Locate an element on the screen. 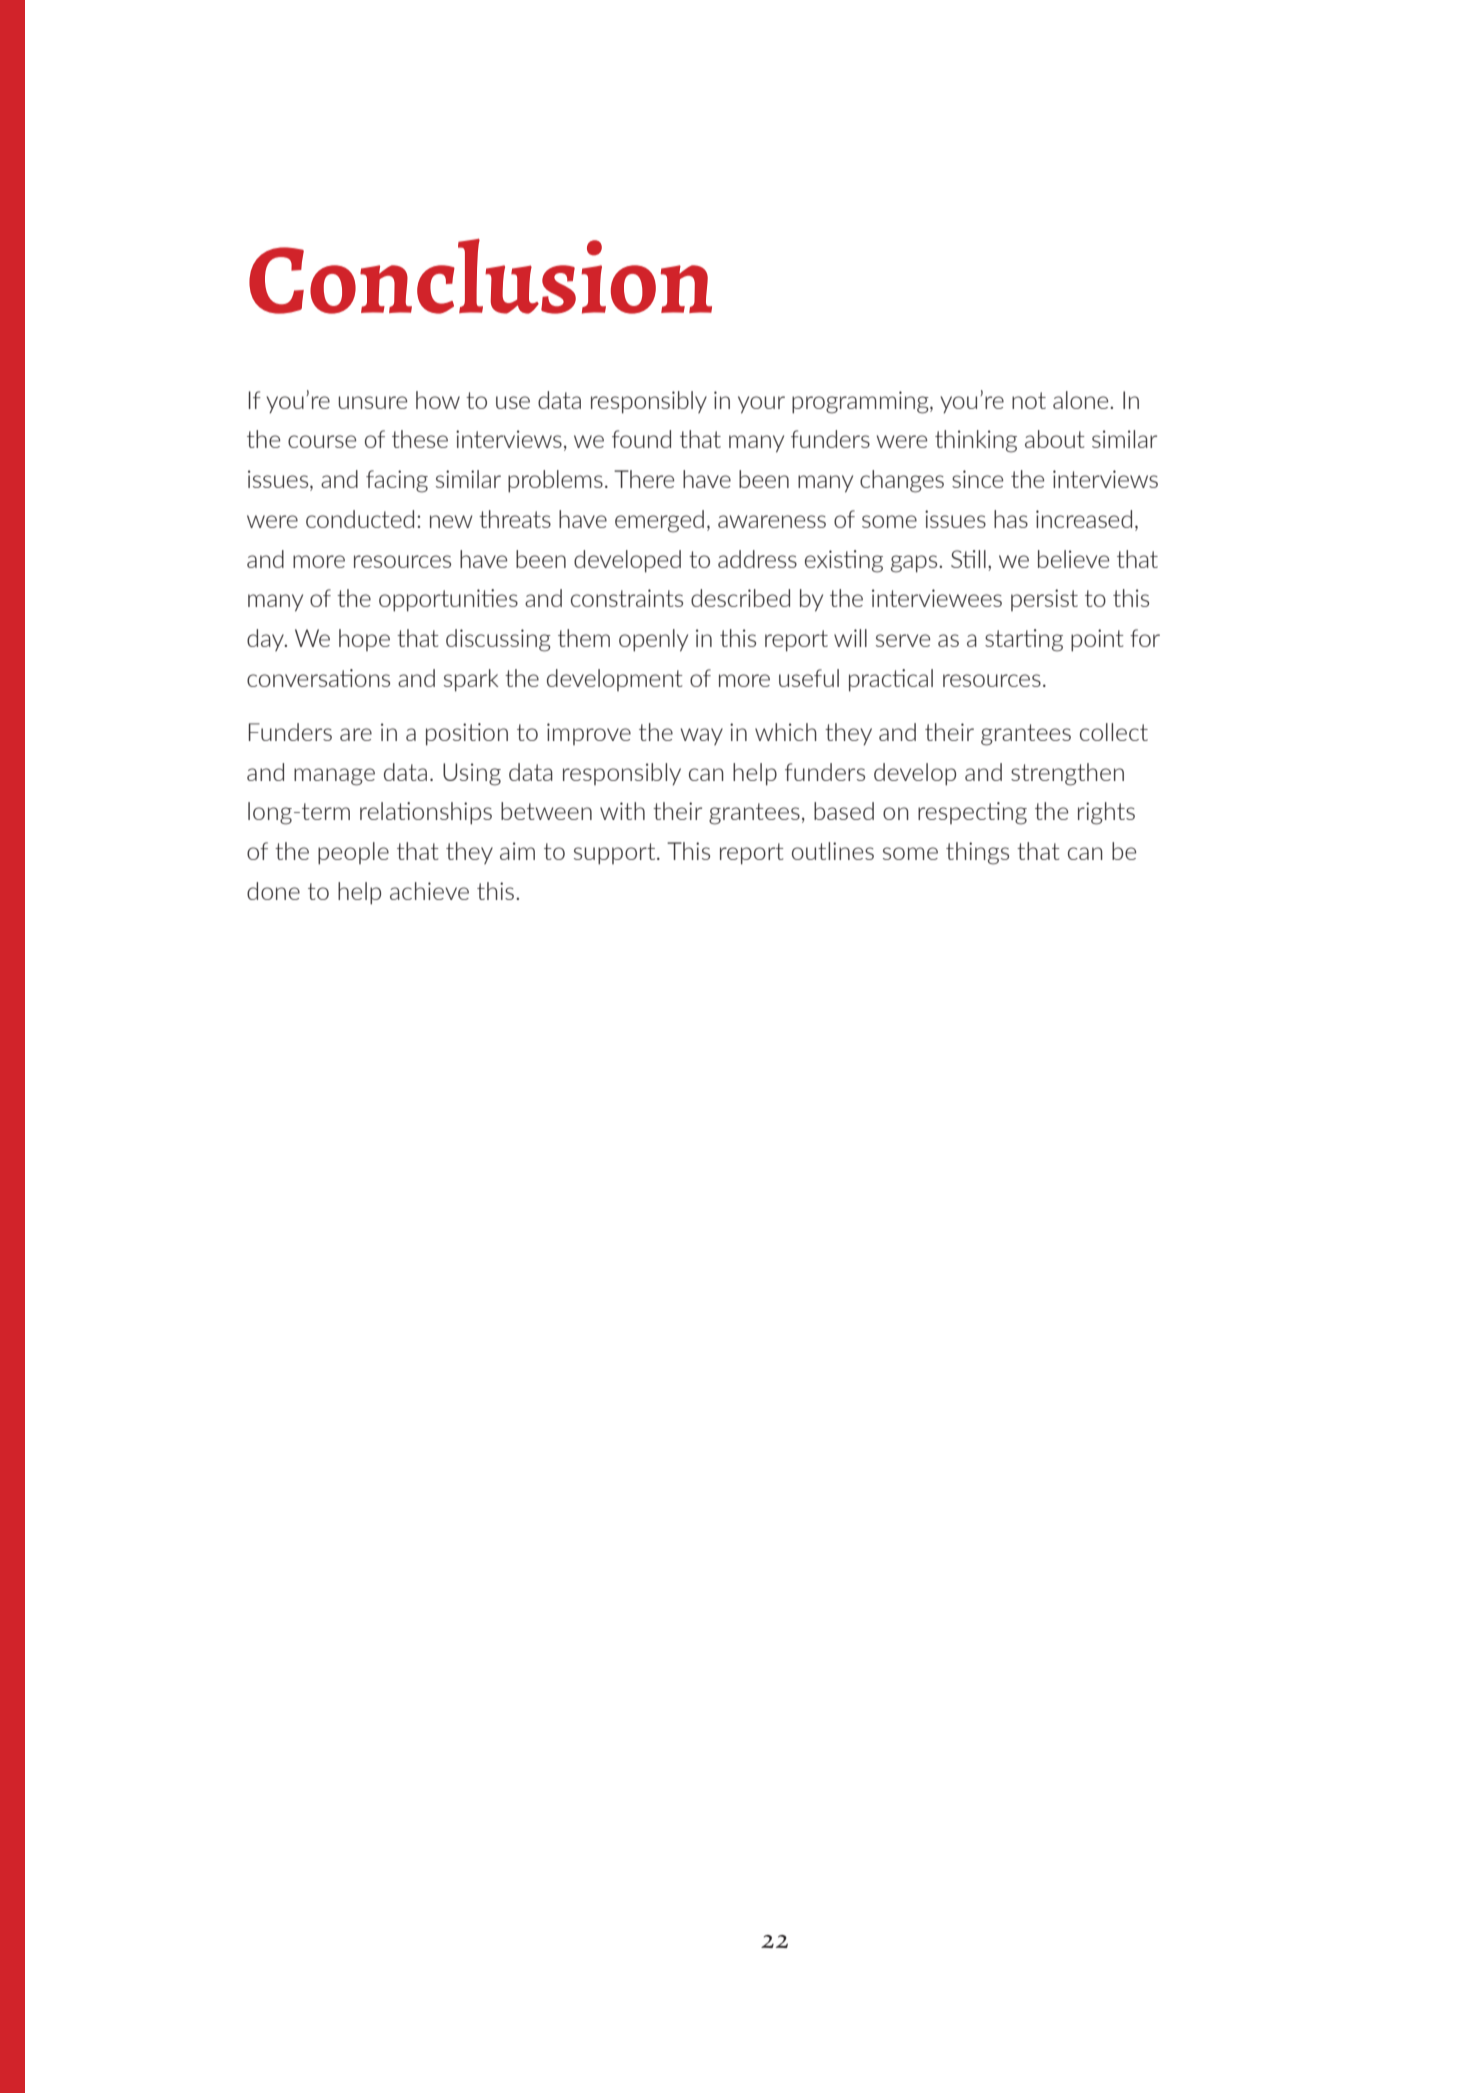  support is located at coordinates (616, 854).
